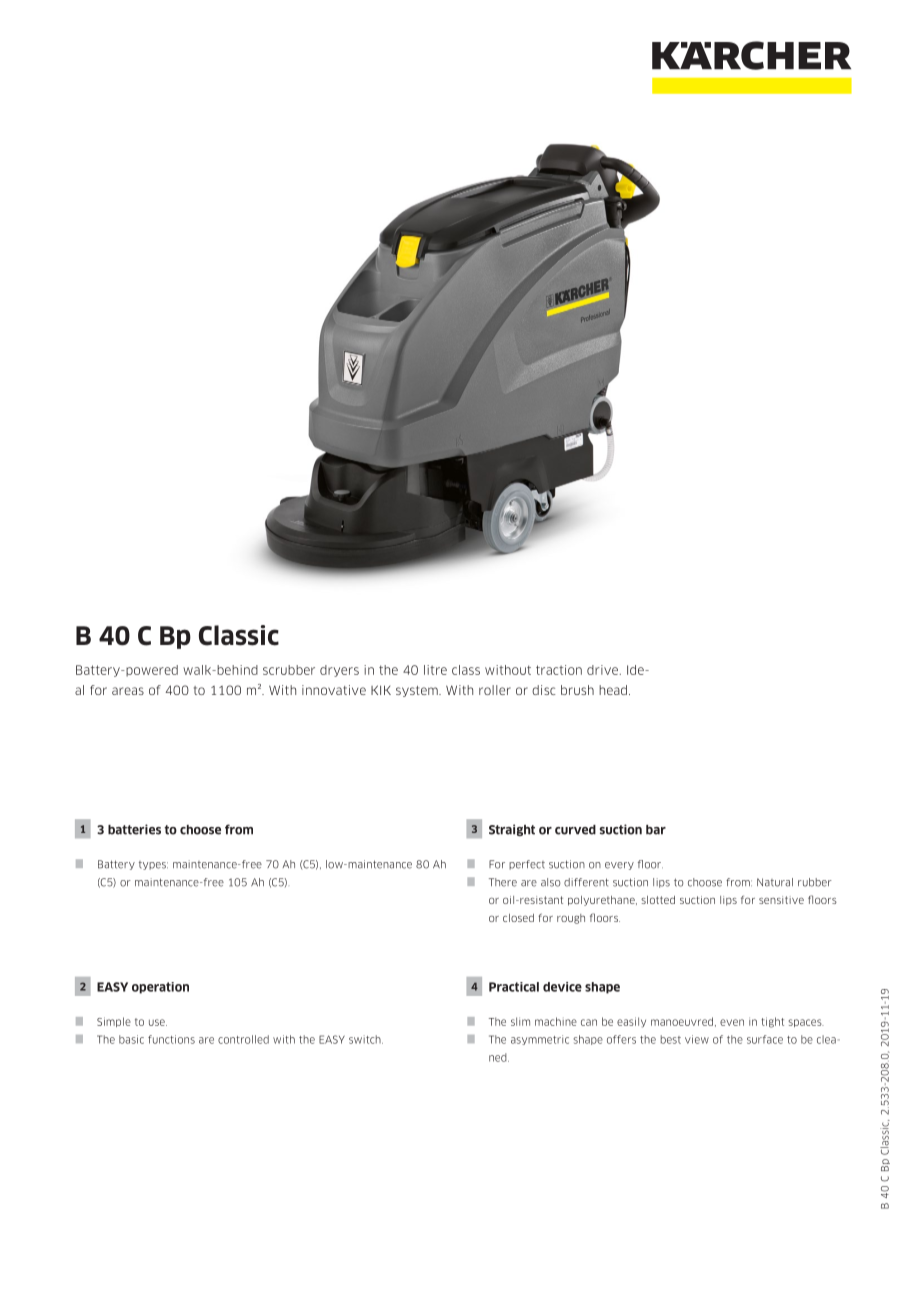  What do you see at coordinates (128, 691) in the screenshot?
I see `areas` at bounding box center [128, 691].
